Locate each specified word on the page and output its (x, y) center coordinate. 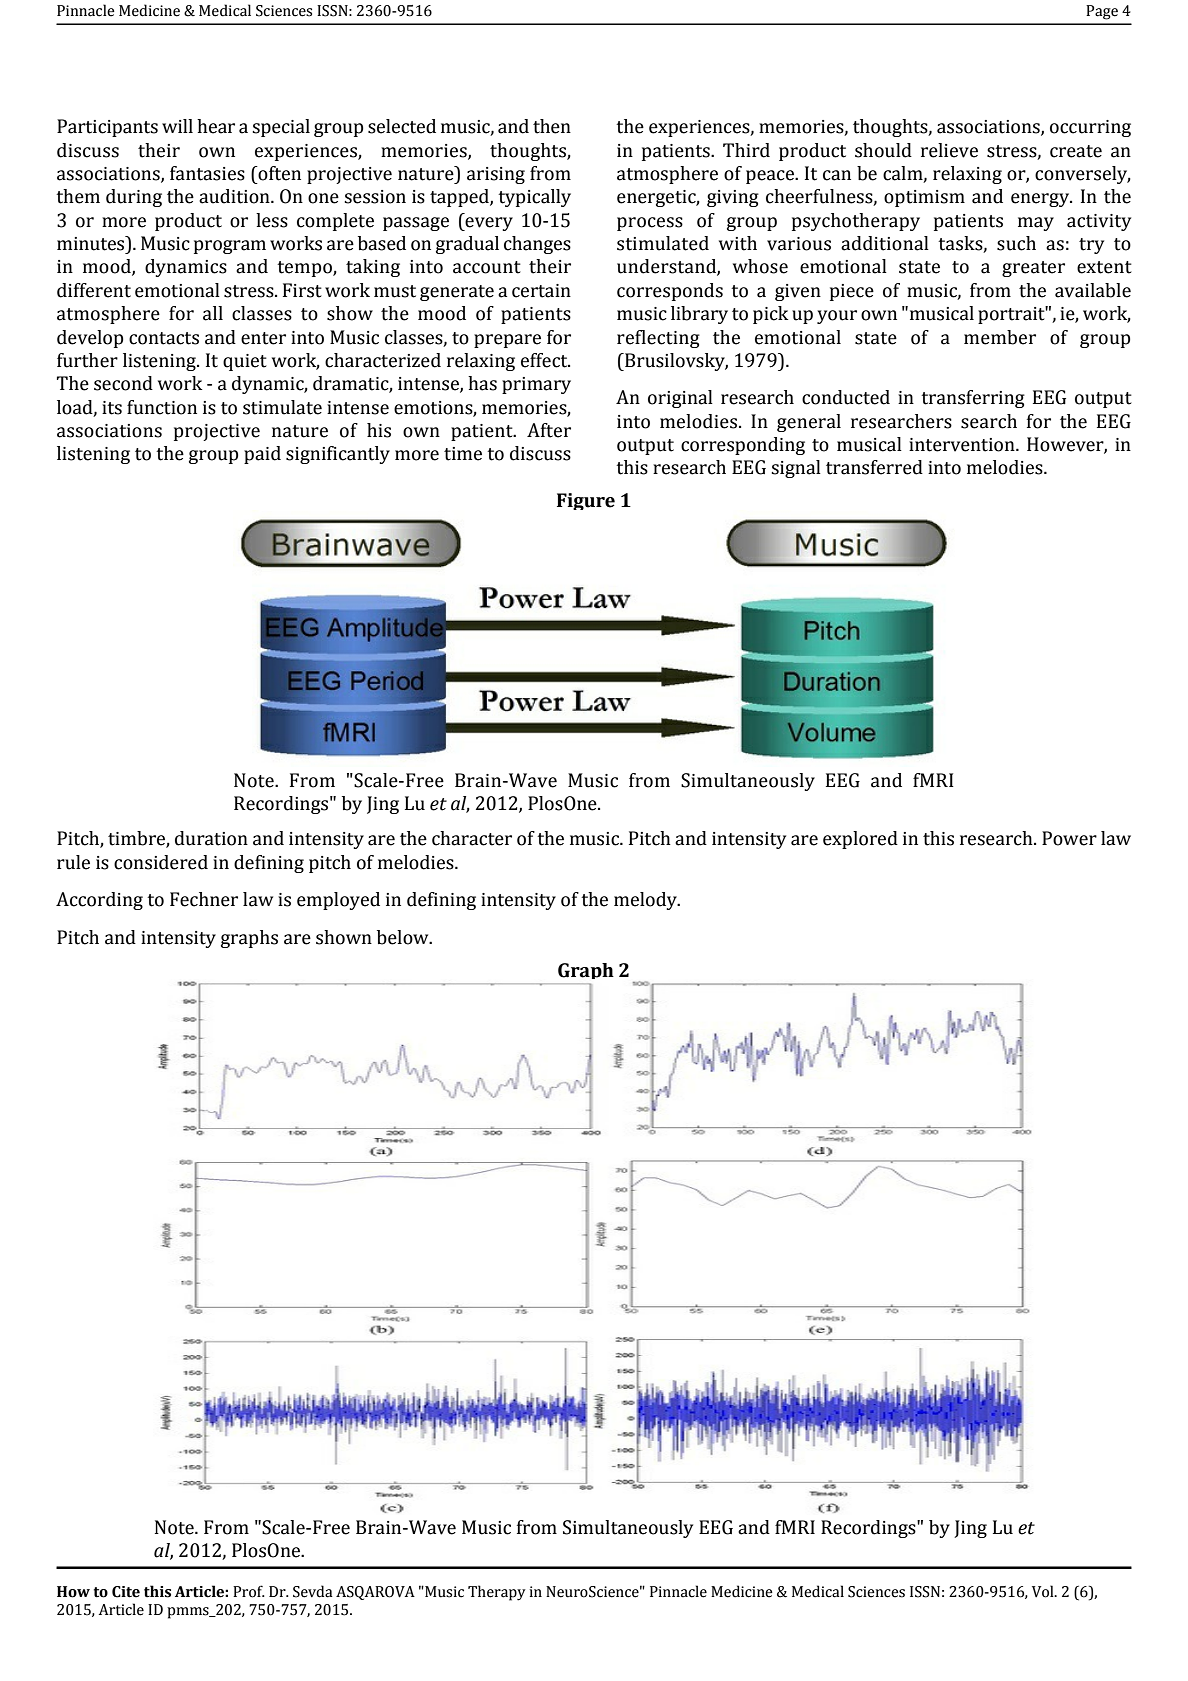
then (552, 126)
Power (1069, 838)
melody (646, 901)
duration (211, 838)
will (177, 126)
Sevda (313, 1591)
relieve (949, 150)
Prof (249, 1591)
